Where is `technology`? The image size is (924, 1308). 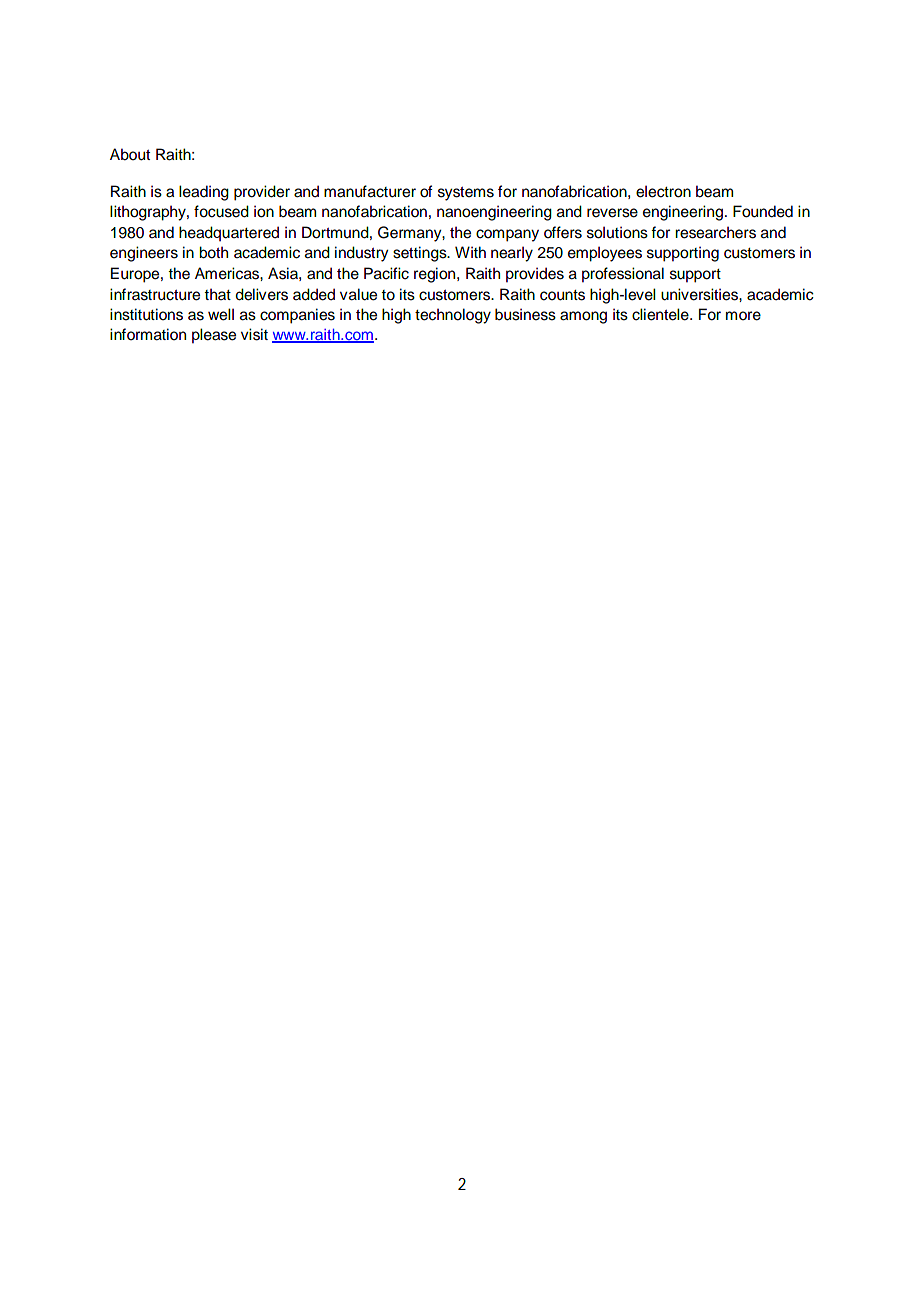 technology is located at coordinates (453, 316).
